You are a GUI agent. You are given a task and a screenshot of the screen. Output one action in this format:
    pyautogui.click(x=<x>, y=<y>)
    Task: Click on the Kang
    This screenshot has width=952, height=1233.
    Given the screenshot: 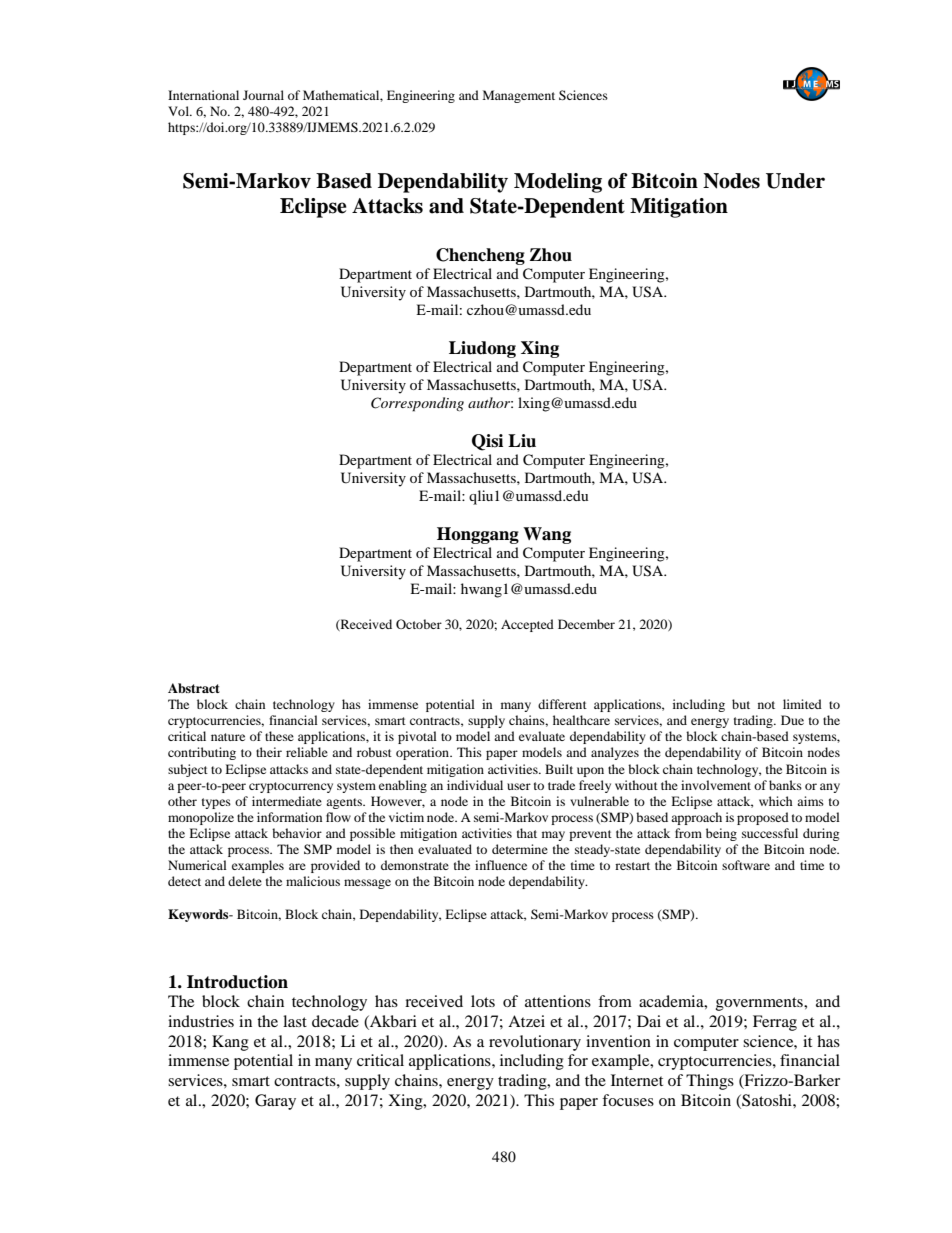 What is the action you would take?
    pyautogui.click(x=230, y=1043)
